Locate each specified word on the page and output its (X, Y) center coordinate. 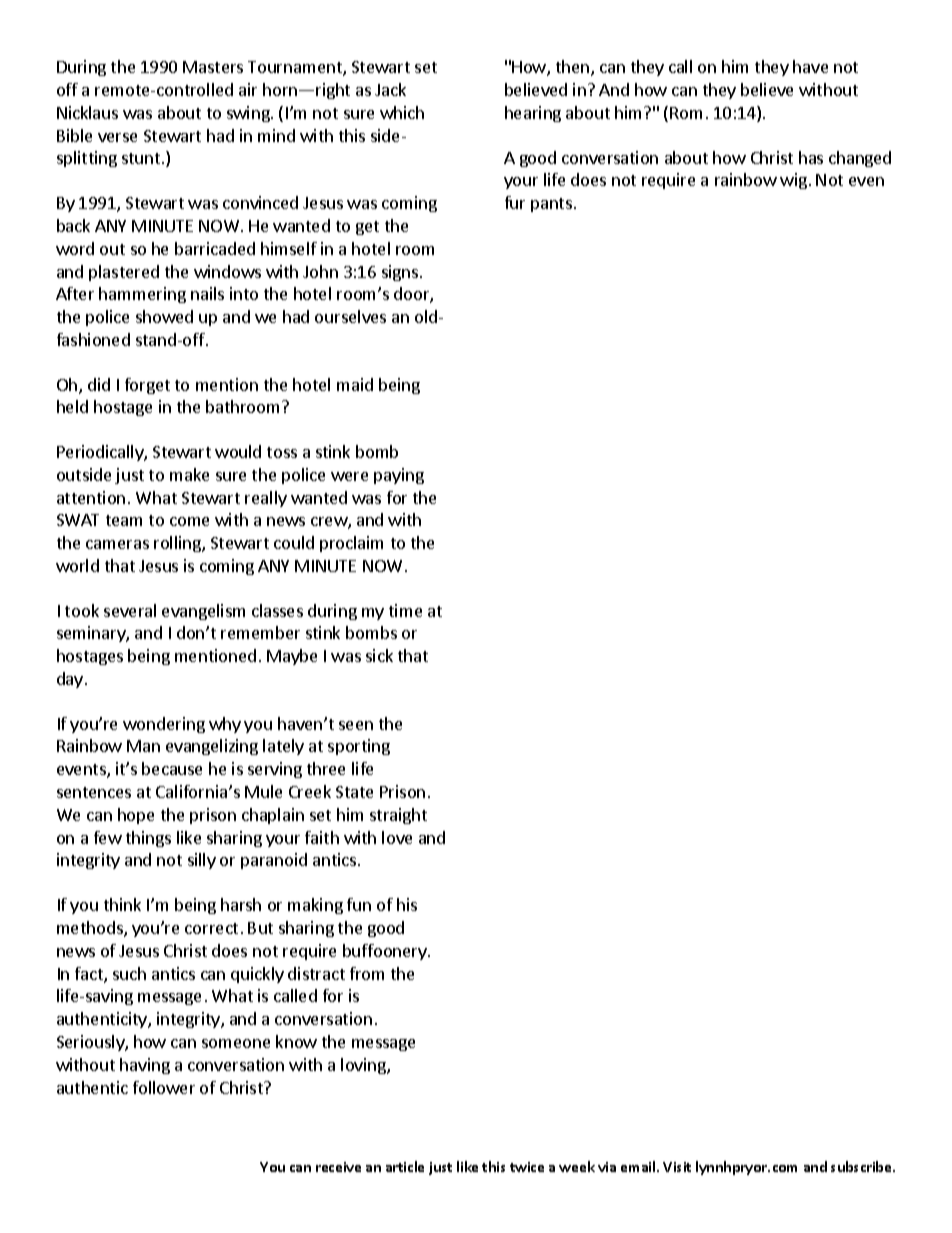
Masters (213, 67)
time (405, 610)
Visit (677, 1167)
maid (355, 384)
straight (398, 816)
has (811, 157)
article (405, 1166)
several (130, 610)
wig (793, 181)
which (402, 112)
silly (202, 861)
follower (164, 1087)
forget (147, 386)
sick (379, 655)
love (397, 837)
